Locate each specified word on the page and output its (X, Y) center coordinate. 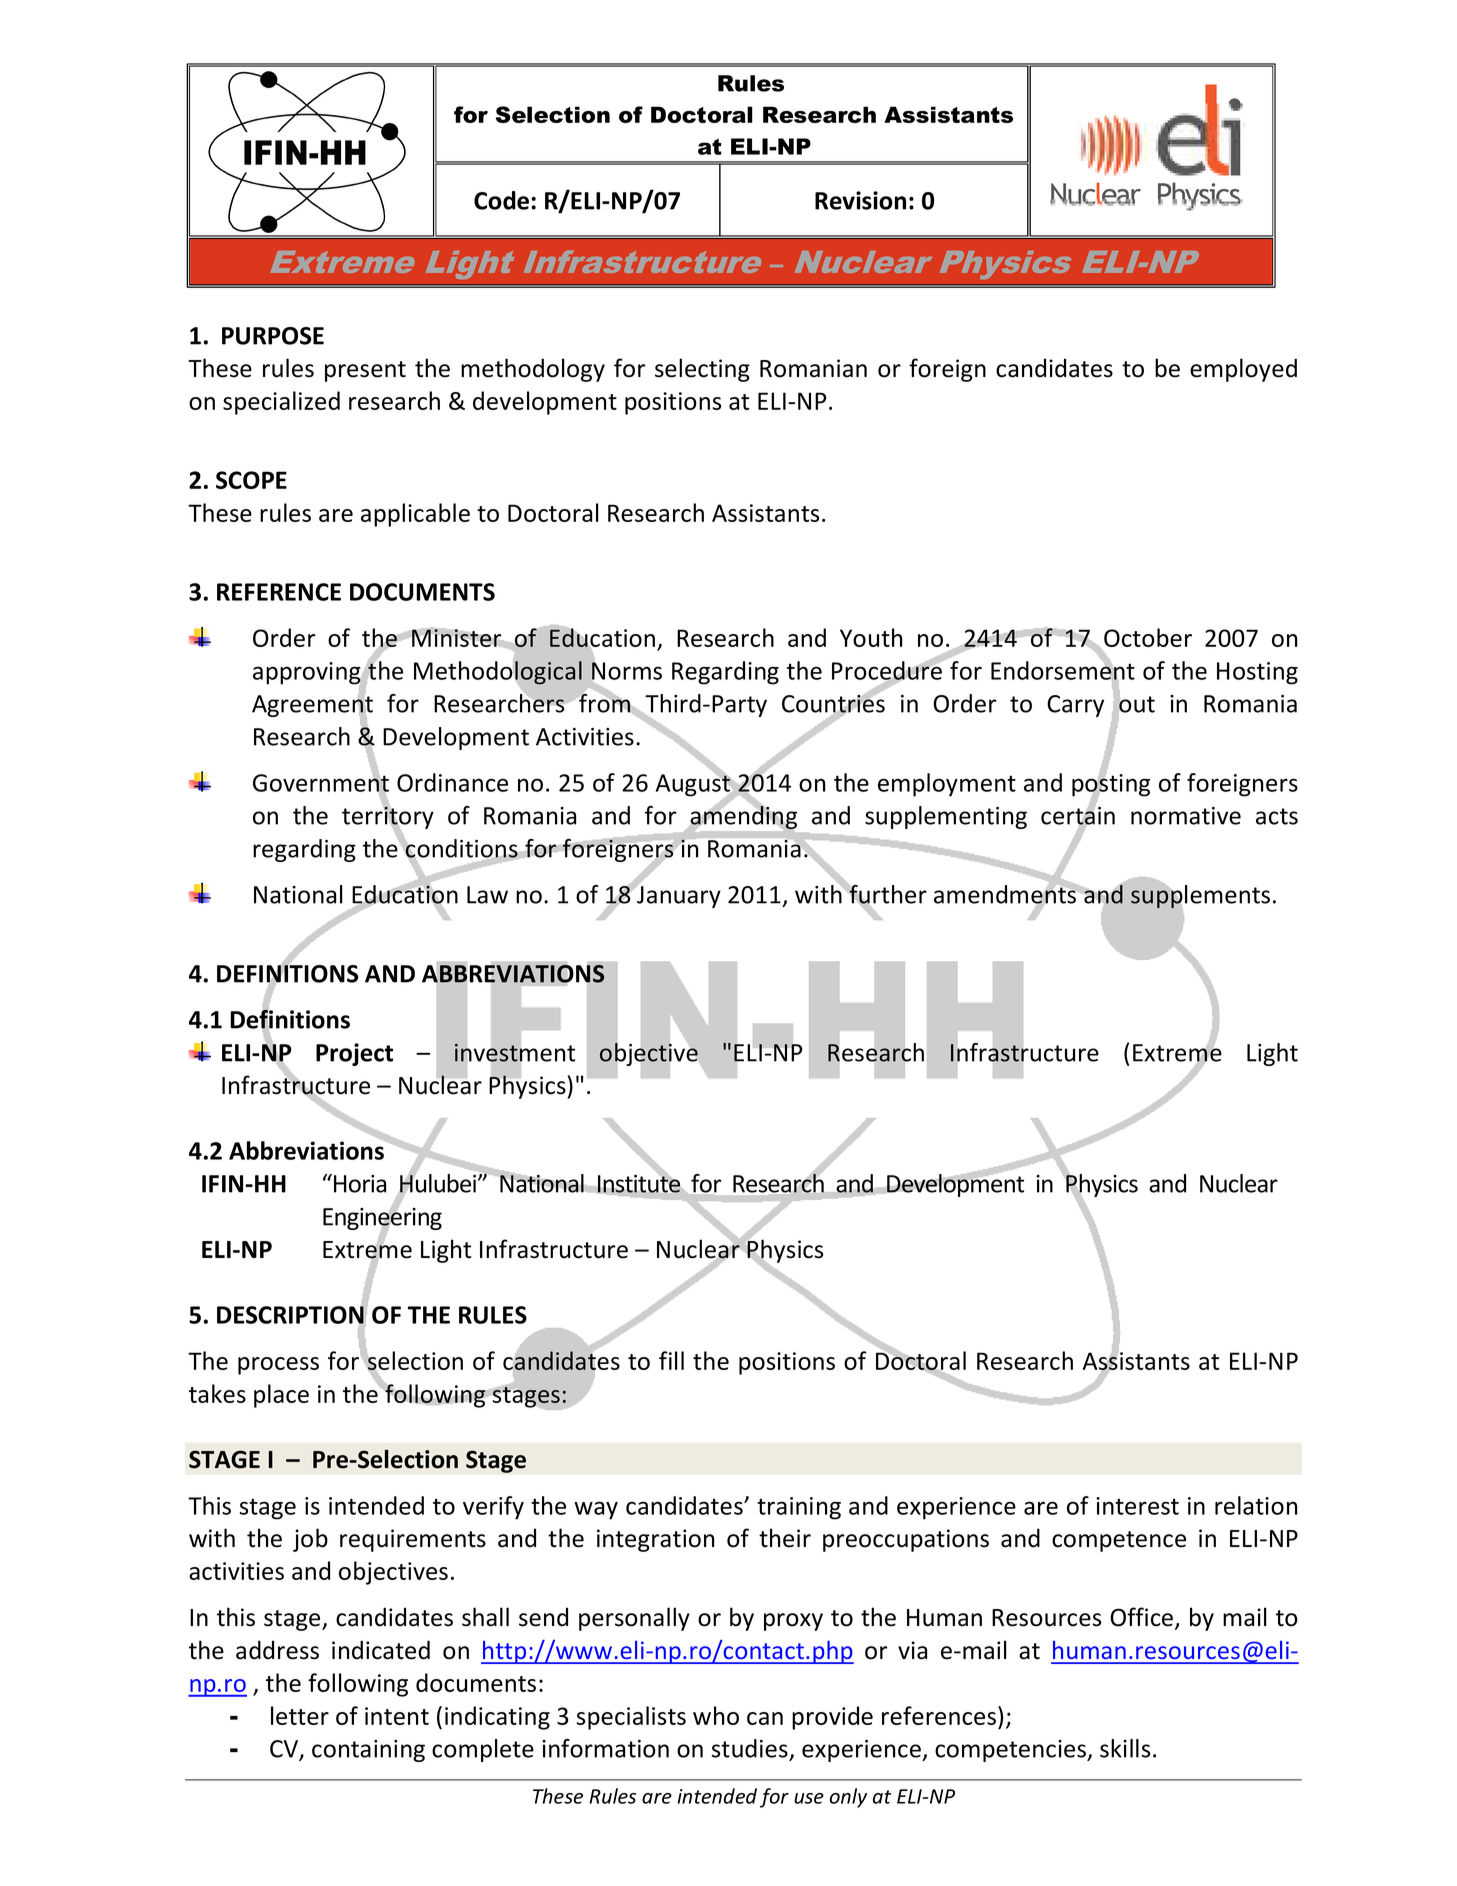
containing (368, 1751)
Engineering (382, 1219)
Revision (860, 200)
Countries (833, 704)
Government (321, 783)
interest (1137, 1506)
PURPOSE (273, 336)
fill (671, 1360)
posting (1111, 785)
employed (1243, 370)
